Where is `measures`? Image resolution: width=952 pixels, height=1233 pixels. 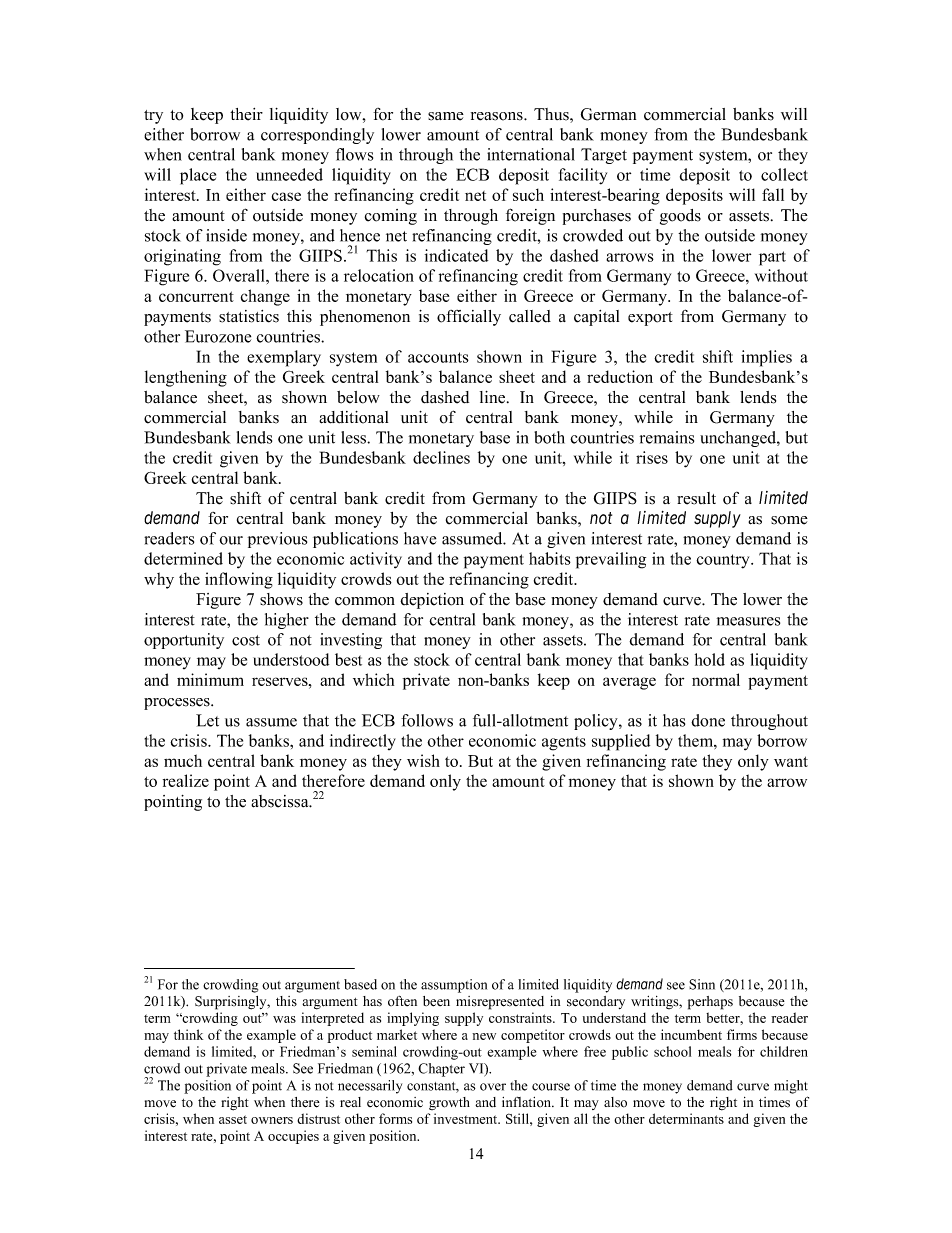 measures is located at coordinates (748, 621).
